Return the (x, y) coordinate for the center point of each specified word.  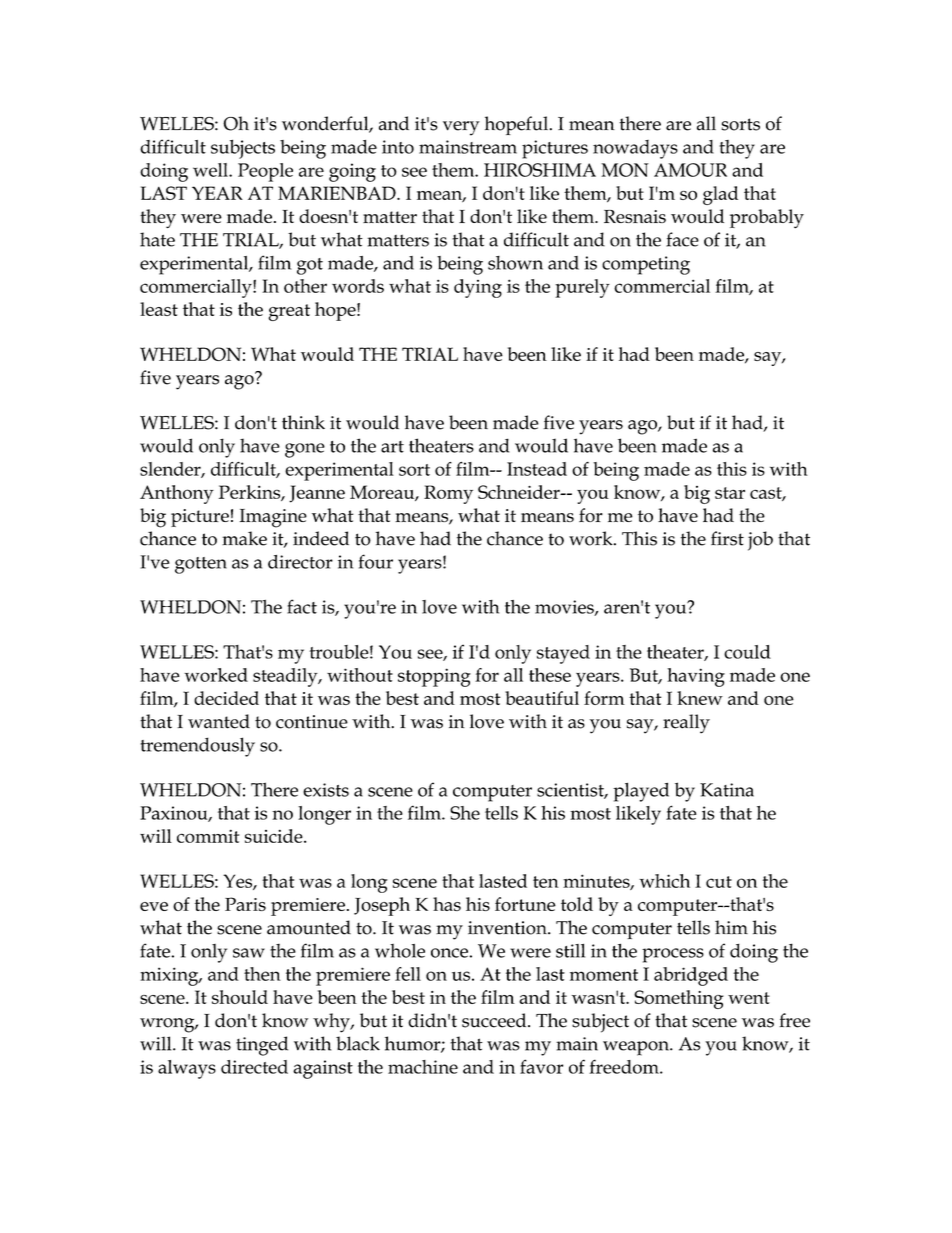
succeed (495, 1020)
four (376, 561)
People (265, 172)
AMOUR (690, 170)
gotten (201, 565)
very (461, 128)
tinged (262, 1046)
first (727, 538)
